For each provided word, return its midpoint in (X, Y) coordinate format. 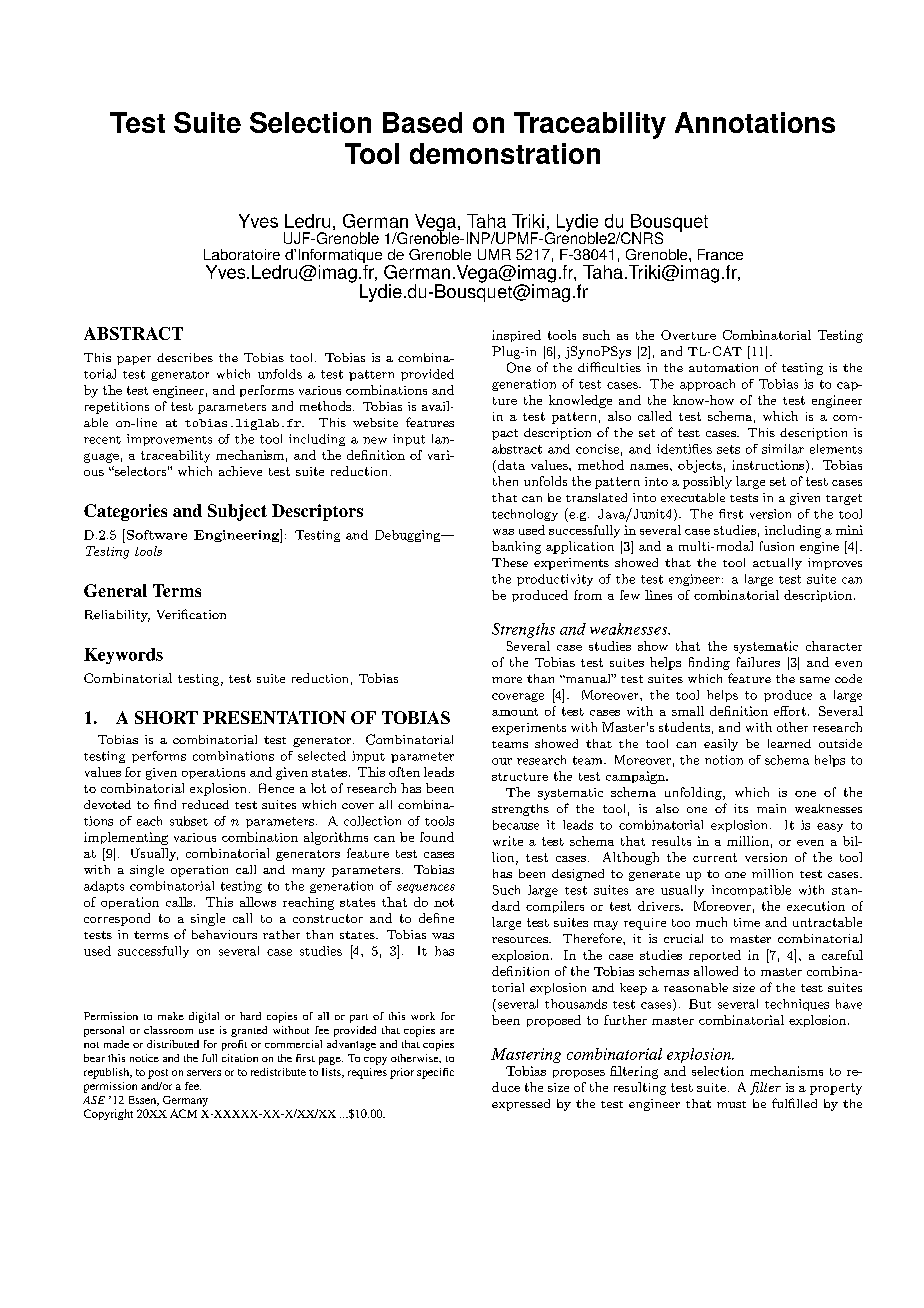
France (720, 254)
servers (204, 1073)
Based (422, 122)
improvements (169, 440)
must (731, 1104)
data (510, 465)
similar (783, 449)
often (404, 772)
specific (435, 1073)
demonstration (505, 153)
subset (189, 821)
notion (724, 760)
